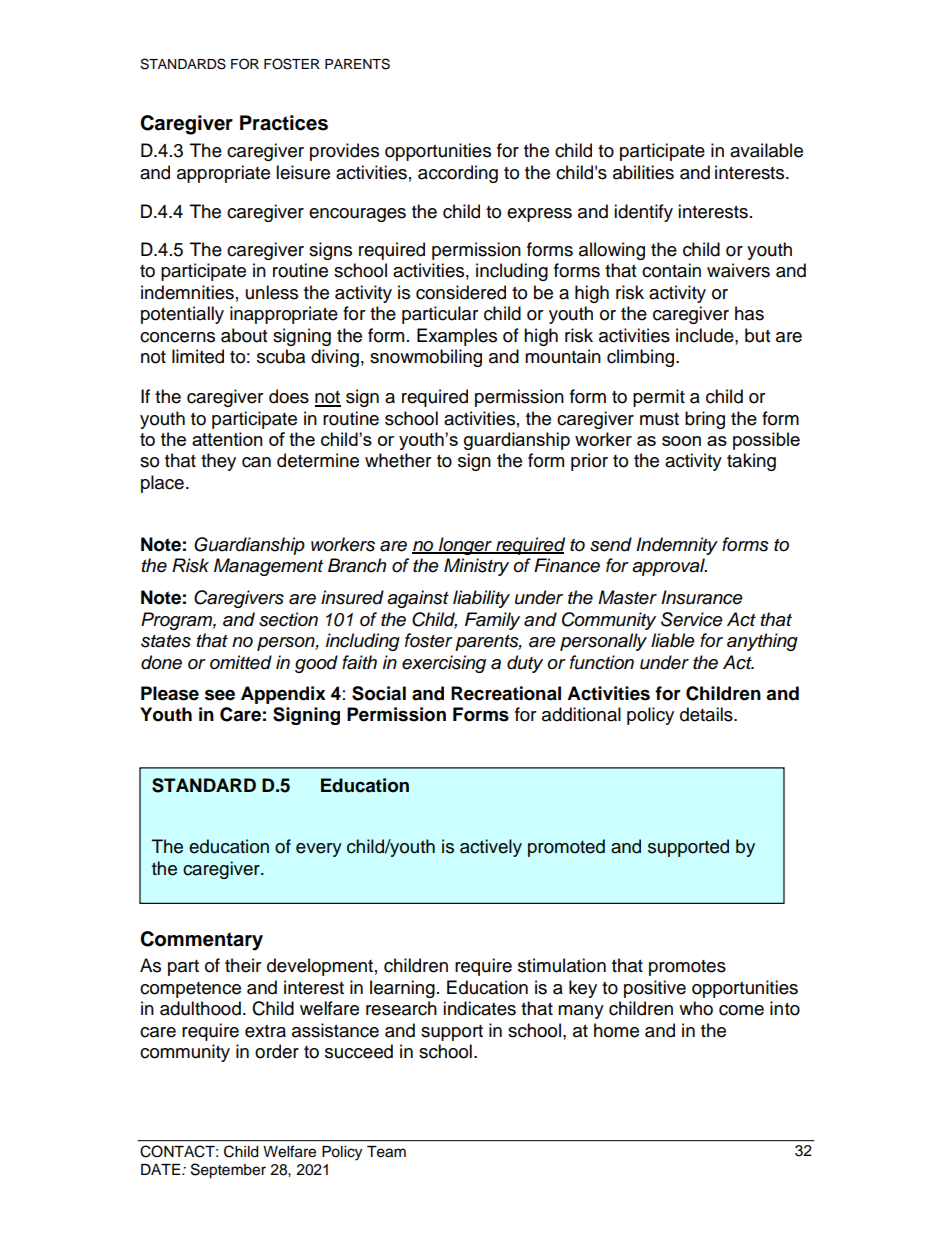 The image size is (952, 1233). Describe the element at coordinates (465, 546) in the page. I see `longer` at that location.
